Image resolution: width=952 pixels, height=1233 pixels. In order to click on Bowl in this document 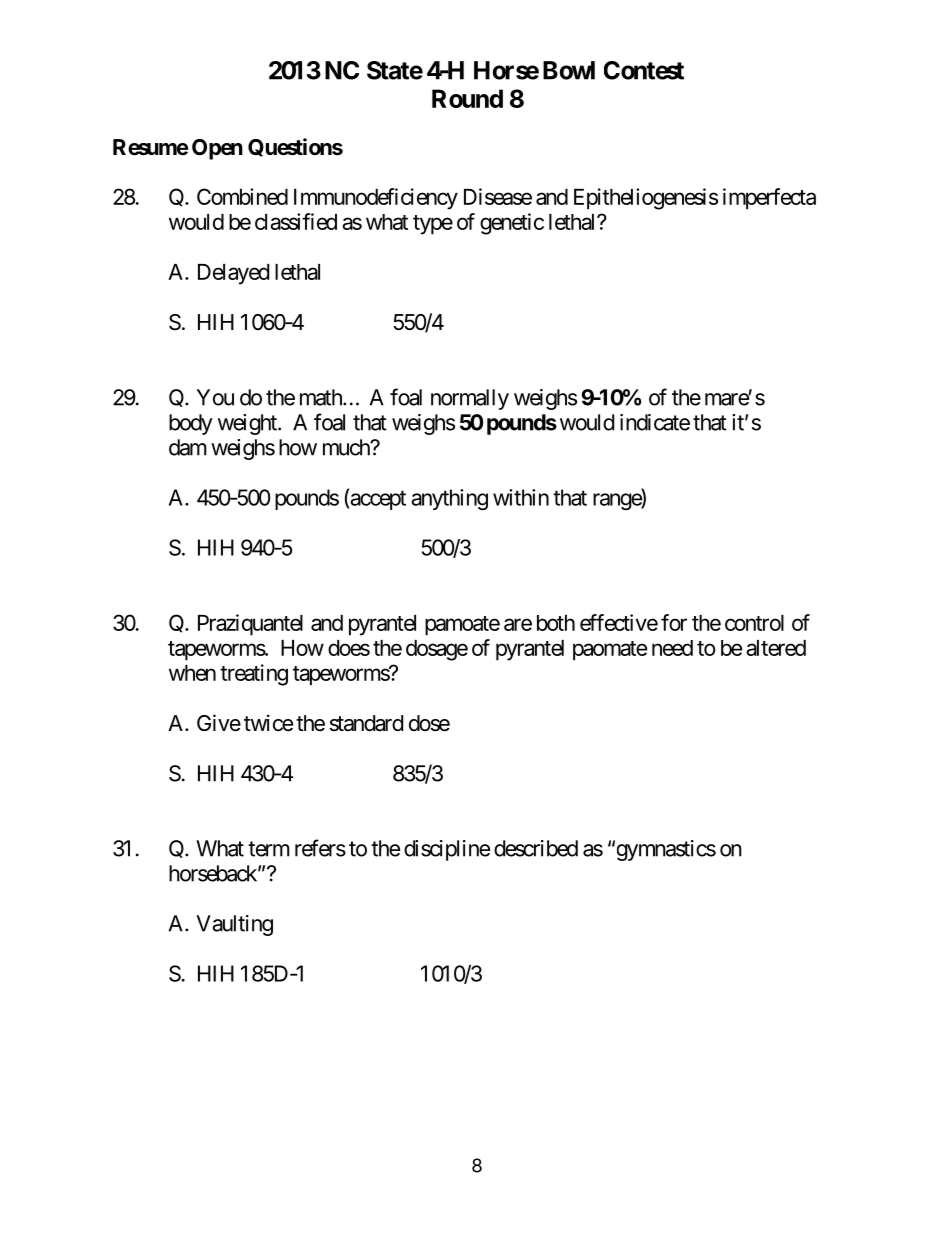, I will do `click(569, 70)`.
